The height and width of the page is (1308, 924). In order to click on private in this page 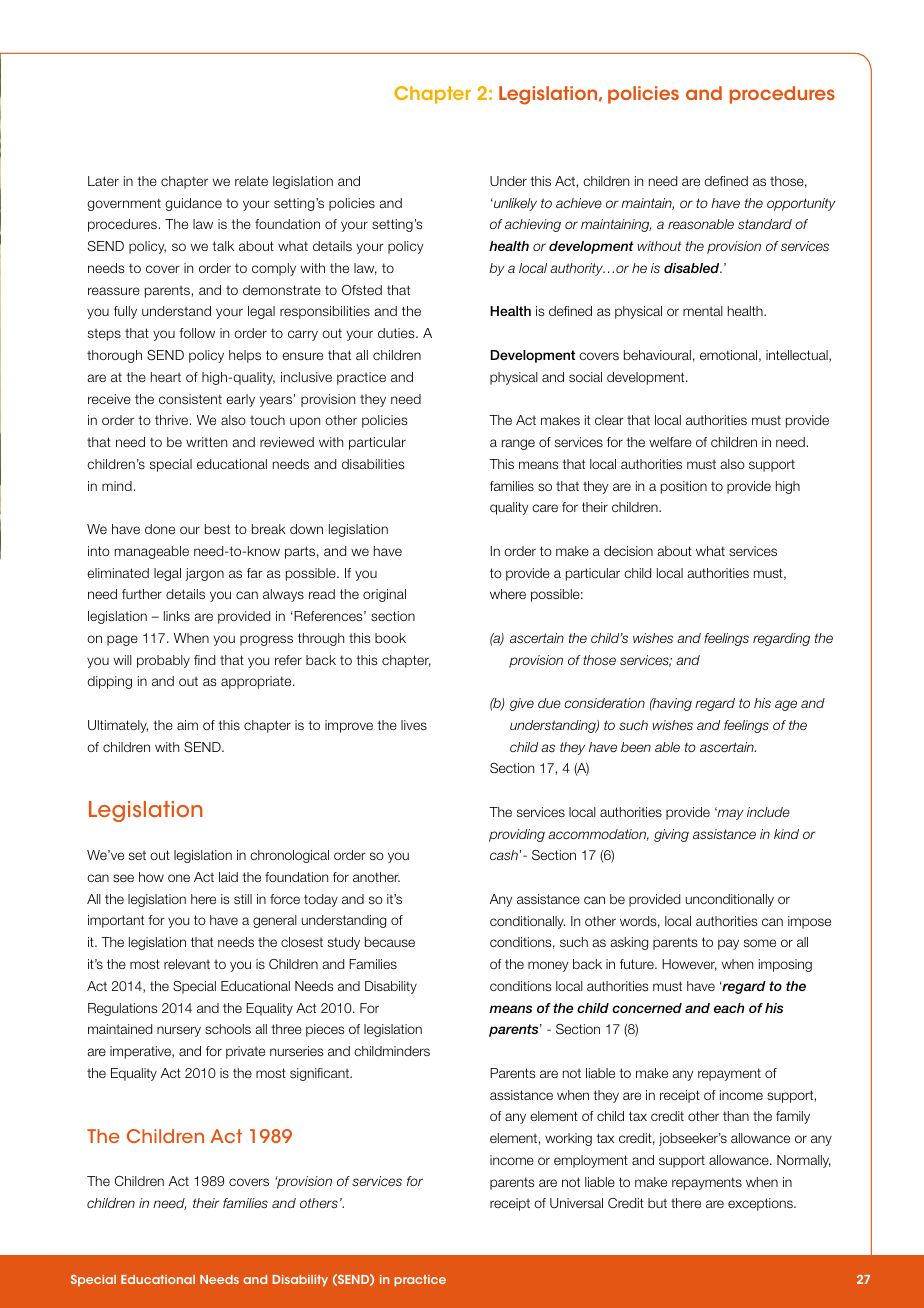, I will do `click(245, 1052)`.
